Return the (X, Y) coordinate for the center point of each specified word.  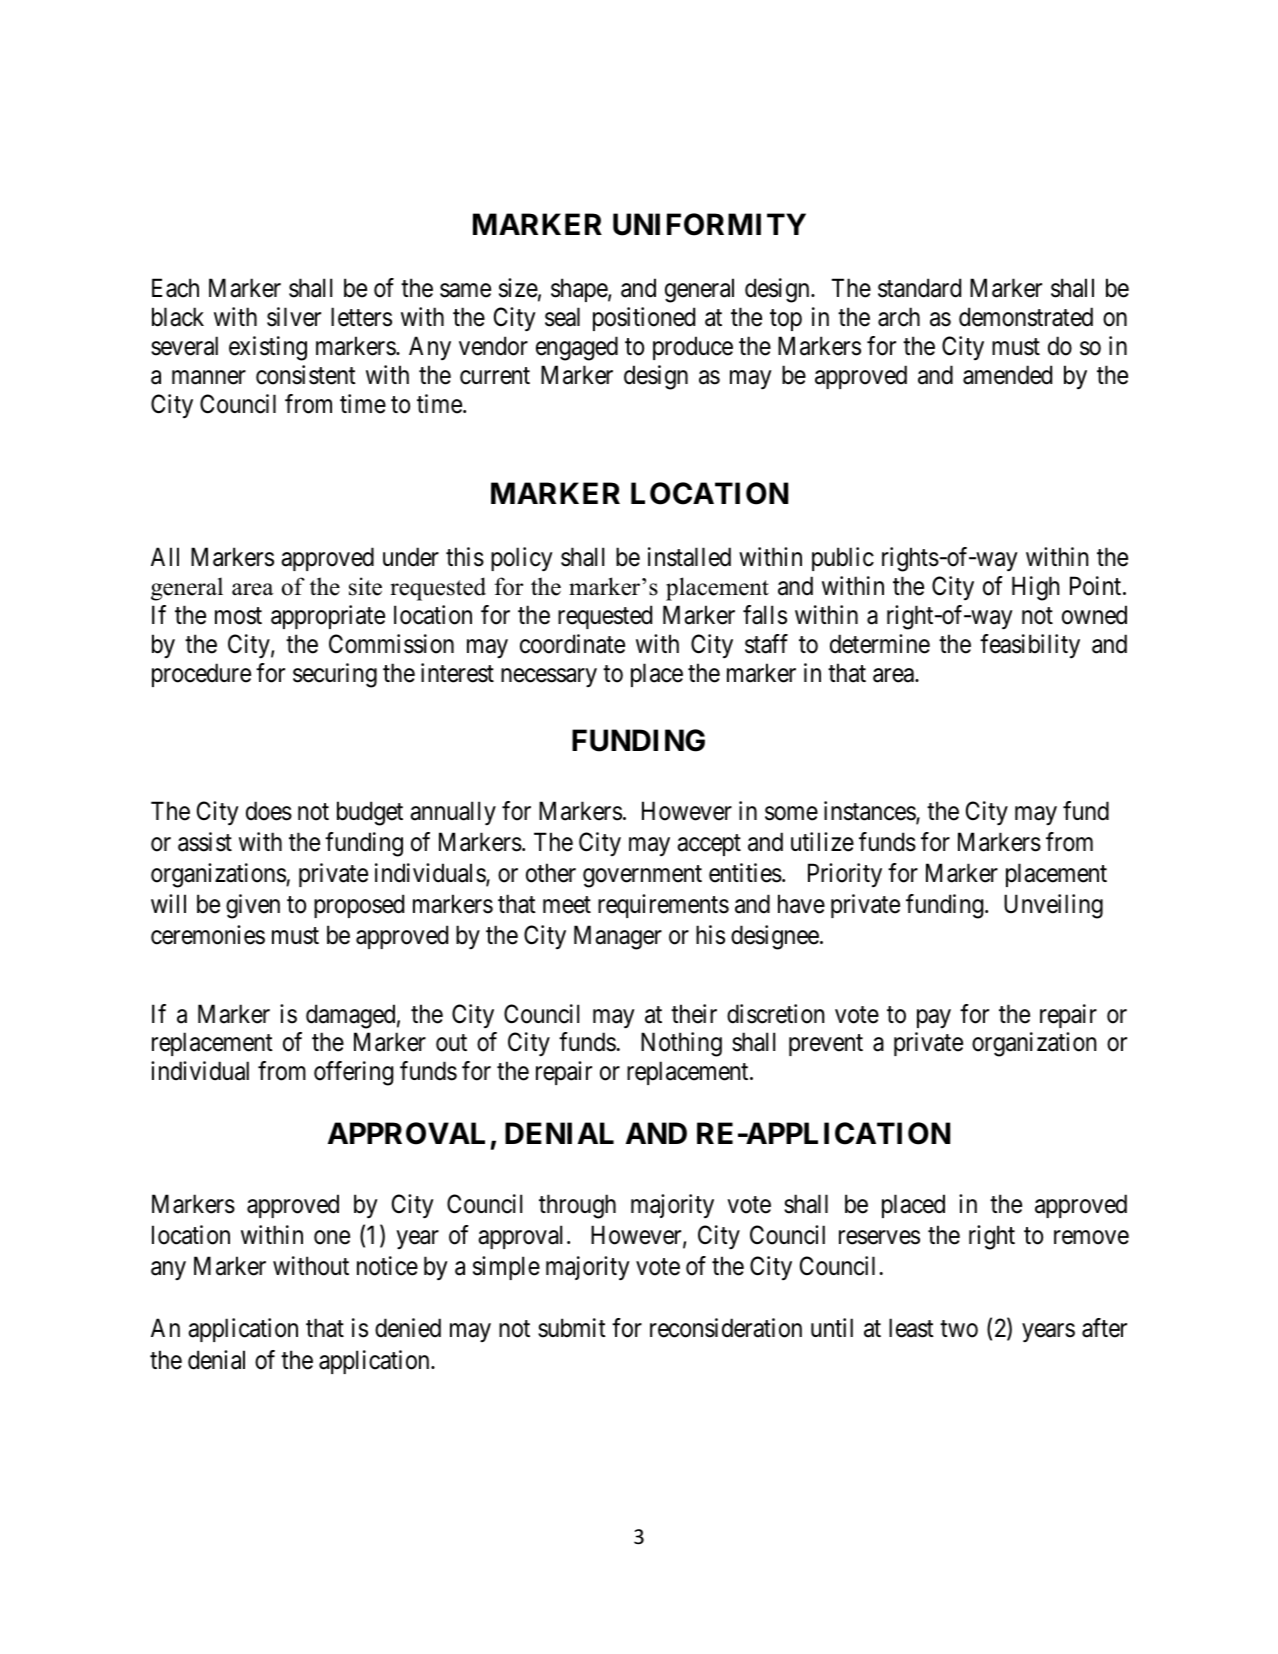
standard (919, 288)
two (959, 1329)
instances (870, 812)
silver (294, 317)
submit (572, 1328)
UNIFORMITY (709, 224)
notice (387, 1266)
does (269, 811)
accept (709, 845)
